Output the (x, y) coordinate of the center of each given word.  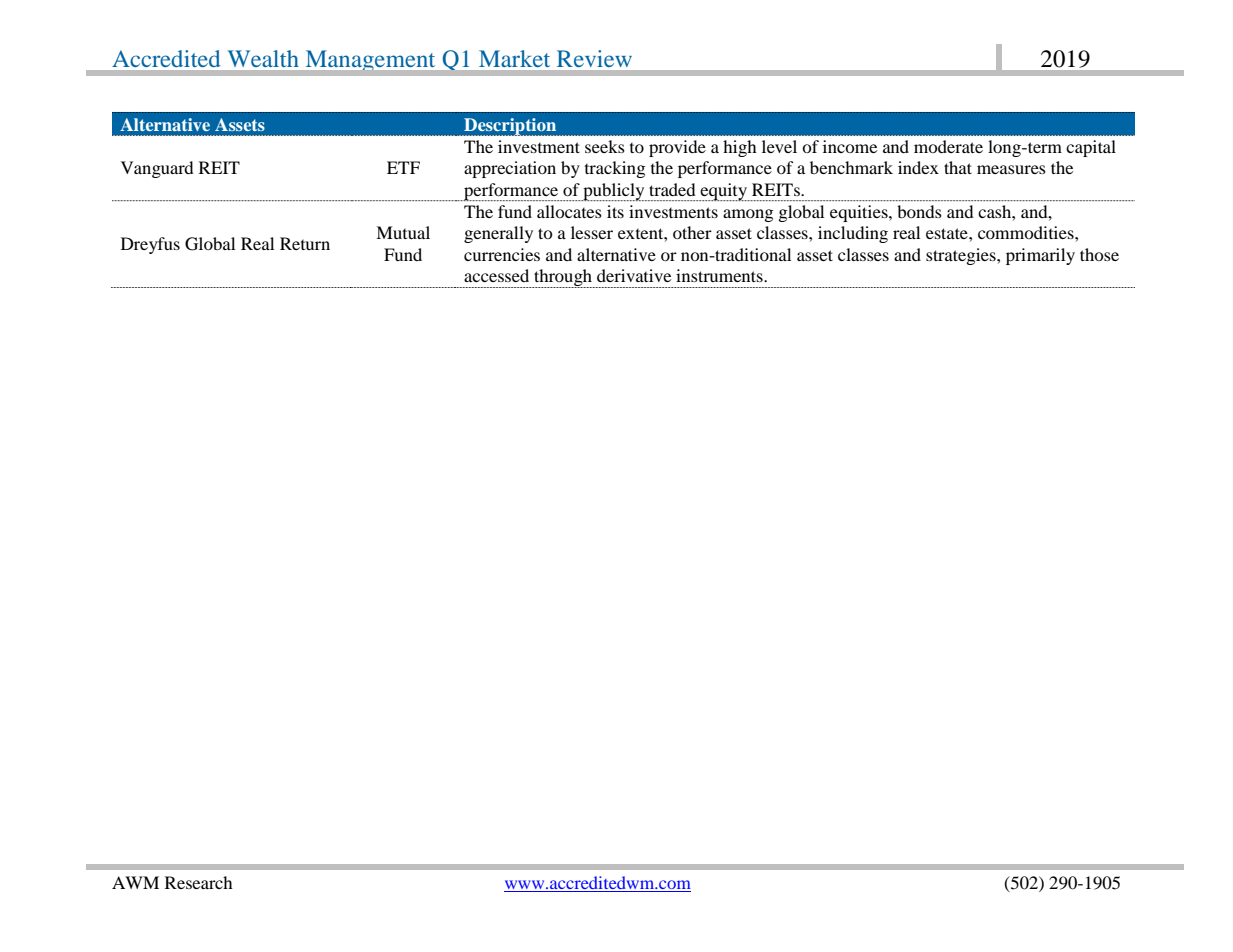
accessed (496, 275)
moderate (948, 146)
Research (199, 882)
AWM (135, 882)
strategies (962, 256)
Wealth (263, 58)
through (563, 278)
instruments (720, 275)
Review (594, 58)
